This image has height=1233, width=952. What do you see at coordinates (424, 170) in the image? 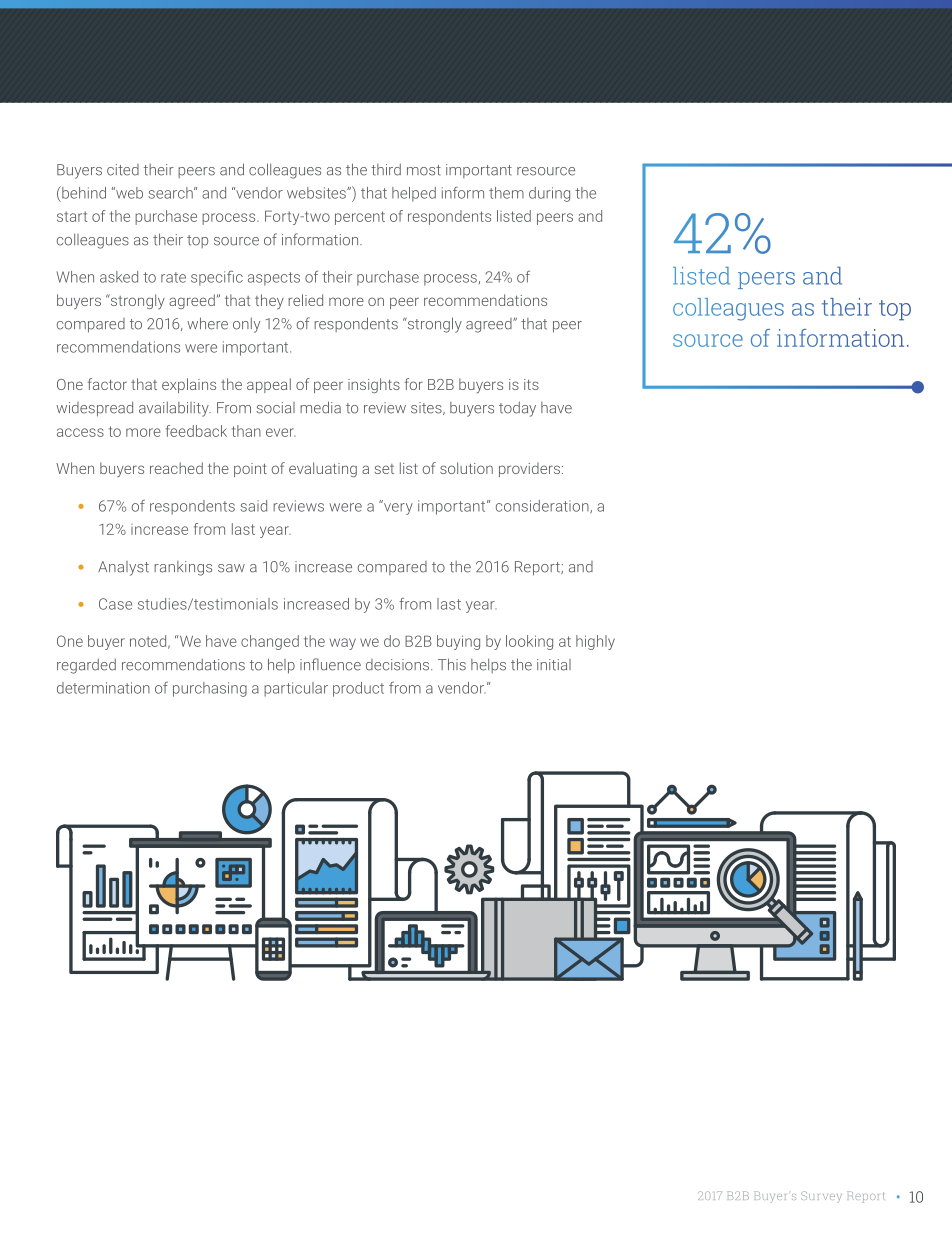
I see `most` at bounding box center [424, 170].
